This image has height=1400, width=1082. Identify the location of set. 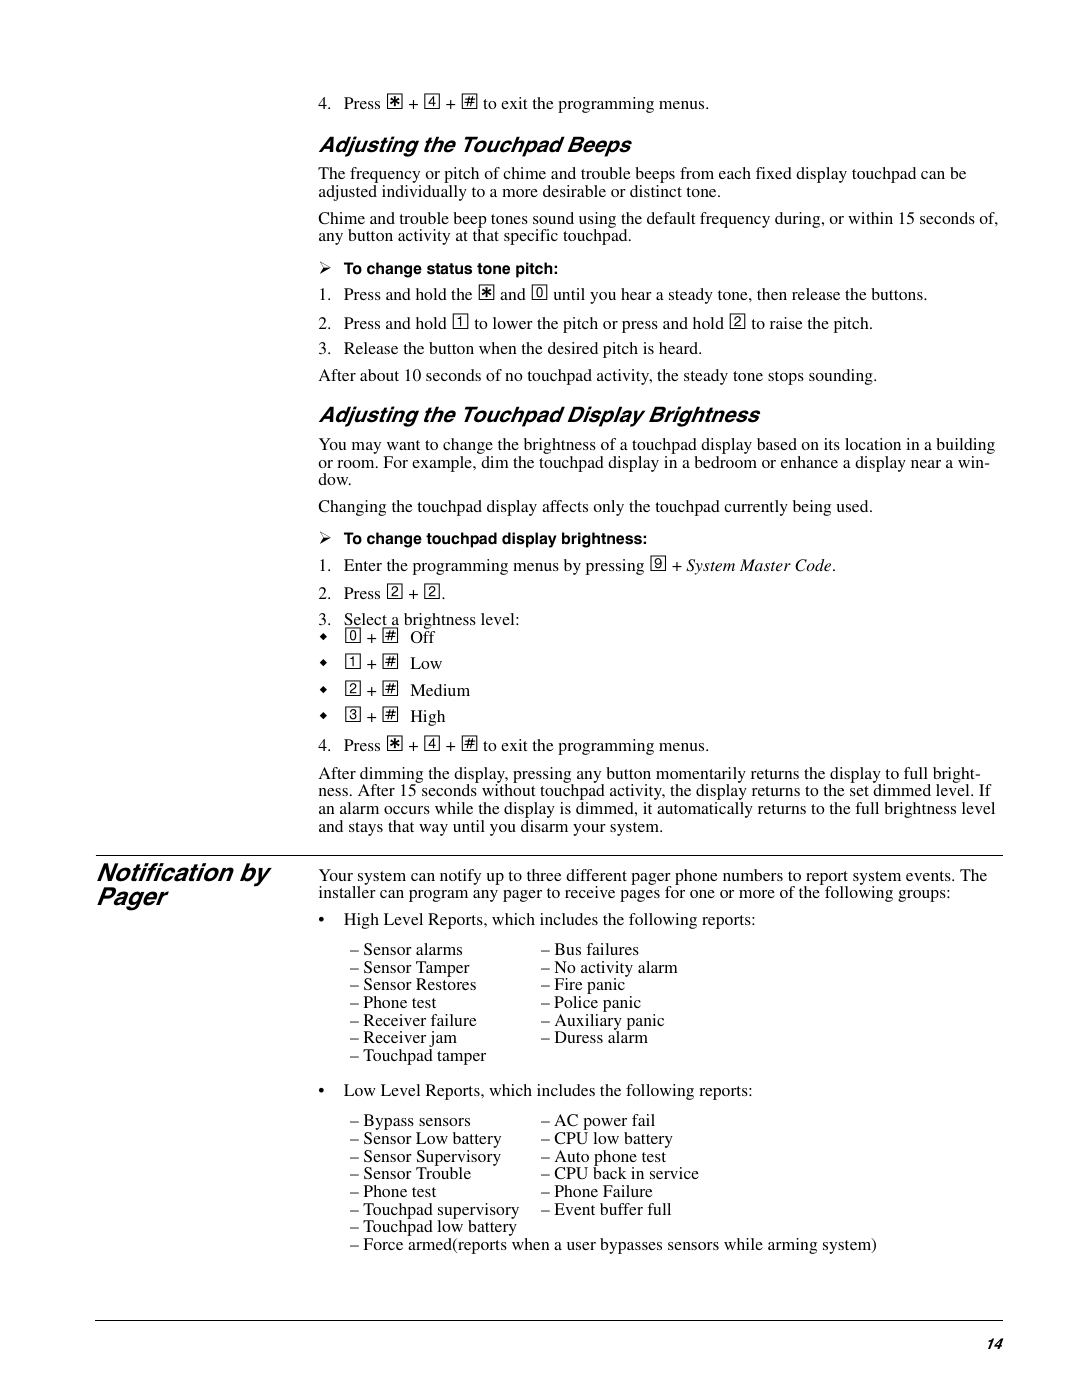
(859, 791).
